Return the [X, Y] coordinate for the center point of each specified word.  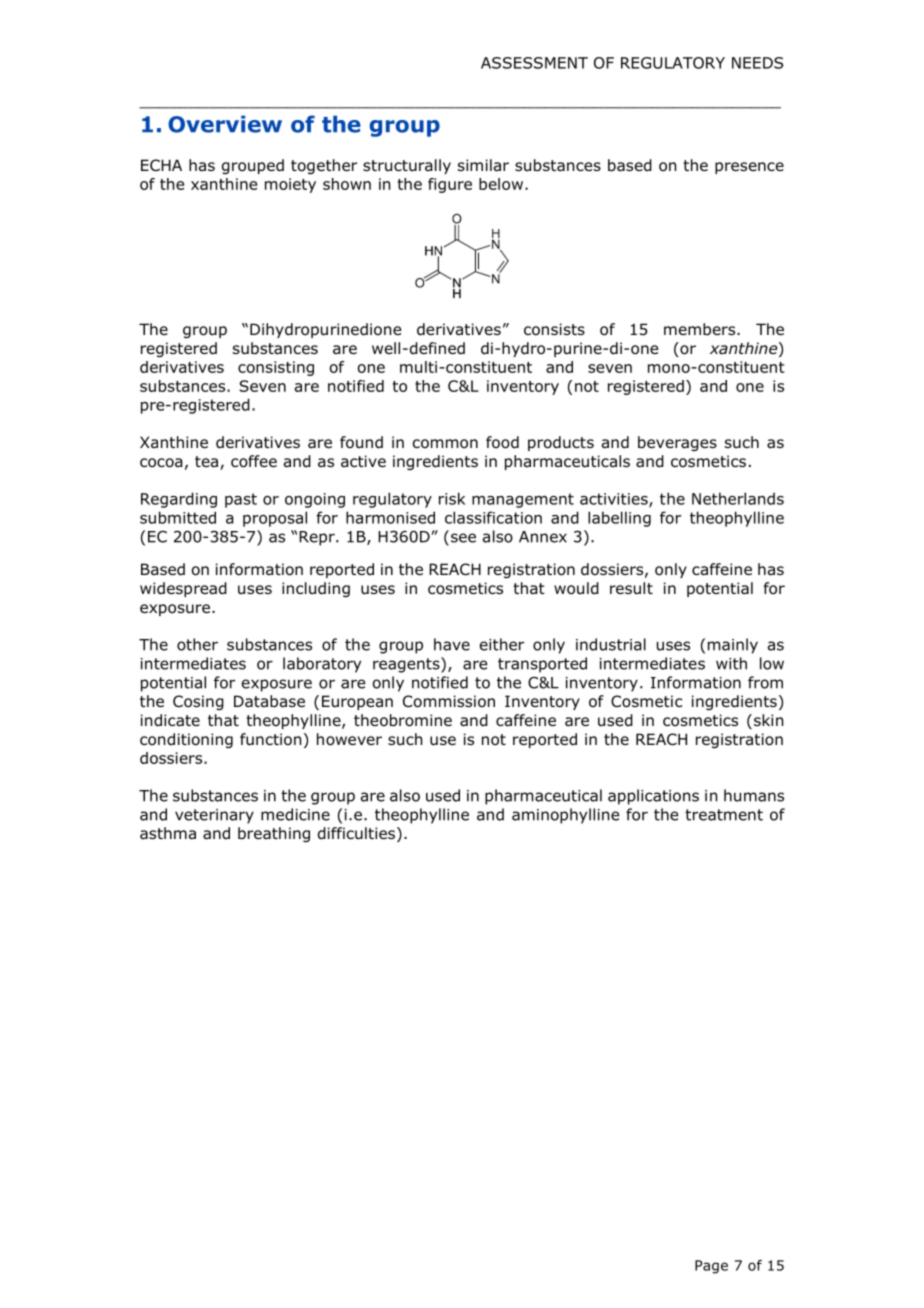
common [445, 444]
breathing [274, 834]
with [731, 663]
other [197, 644]
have [452, 644]
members [701, 329]
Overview [225, 124]
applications [653, 797]
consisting [276, 368]
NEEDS [757, 63]
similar [483, 165]
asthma [168, 833]
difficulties [356, 833]
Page [711, 1267]
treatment [724, 815]
